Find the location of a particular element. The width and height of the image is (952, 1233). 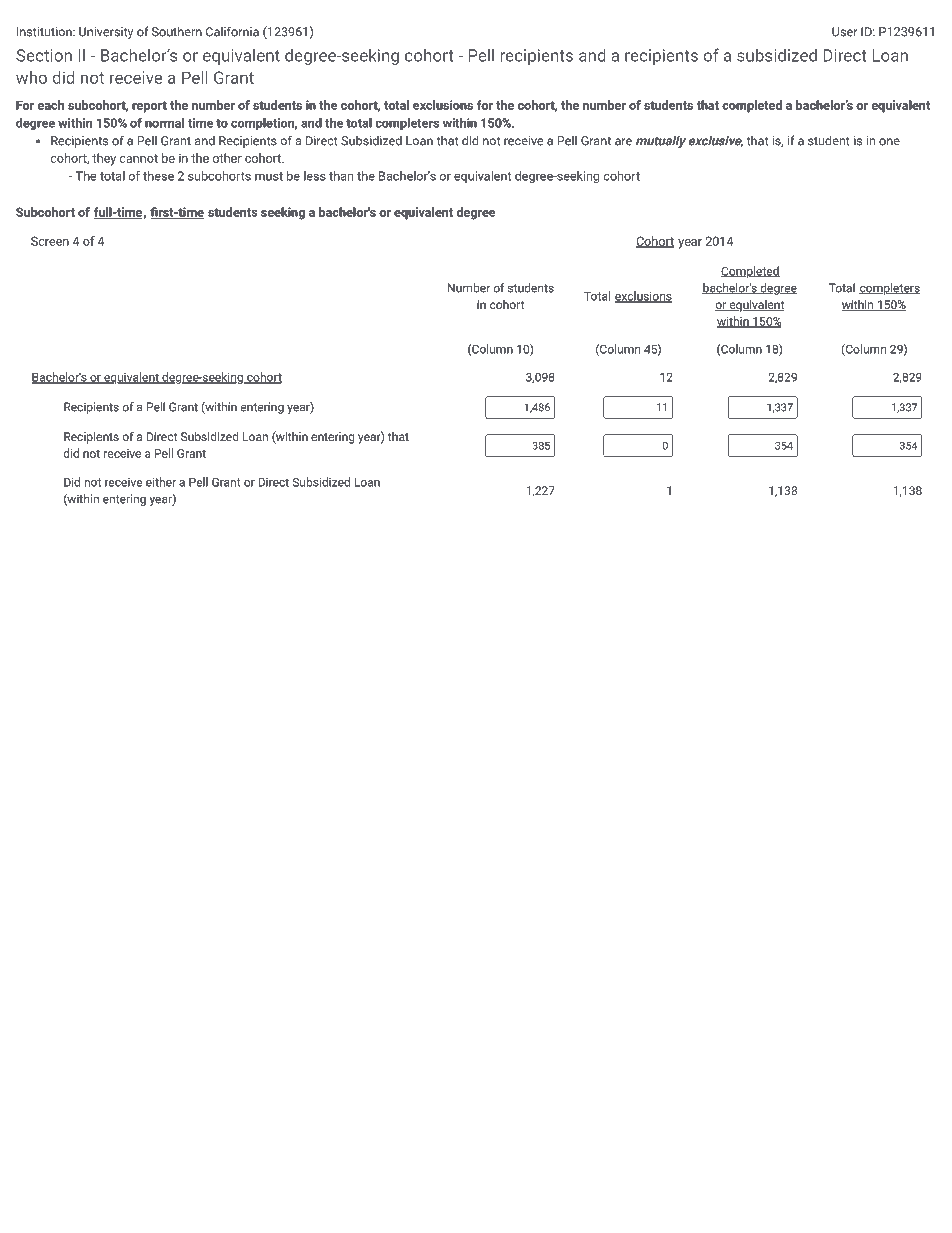

these is located at coordinates (158, 176).
